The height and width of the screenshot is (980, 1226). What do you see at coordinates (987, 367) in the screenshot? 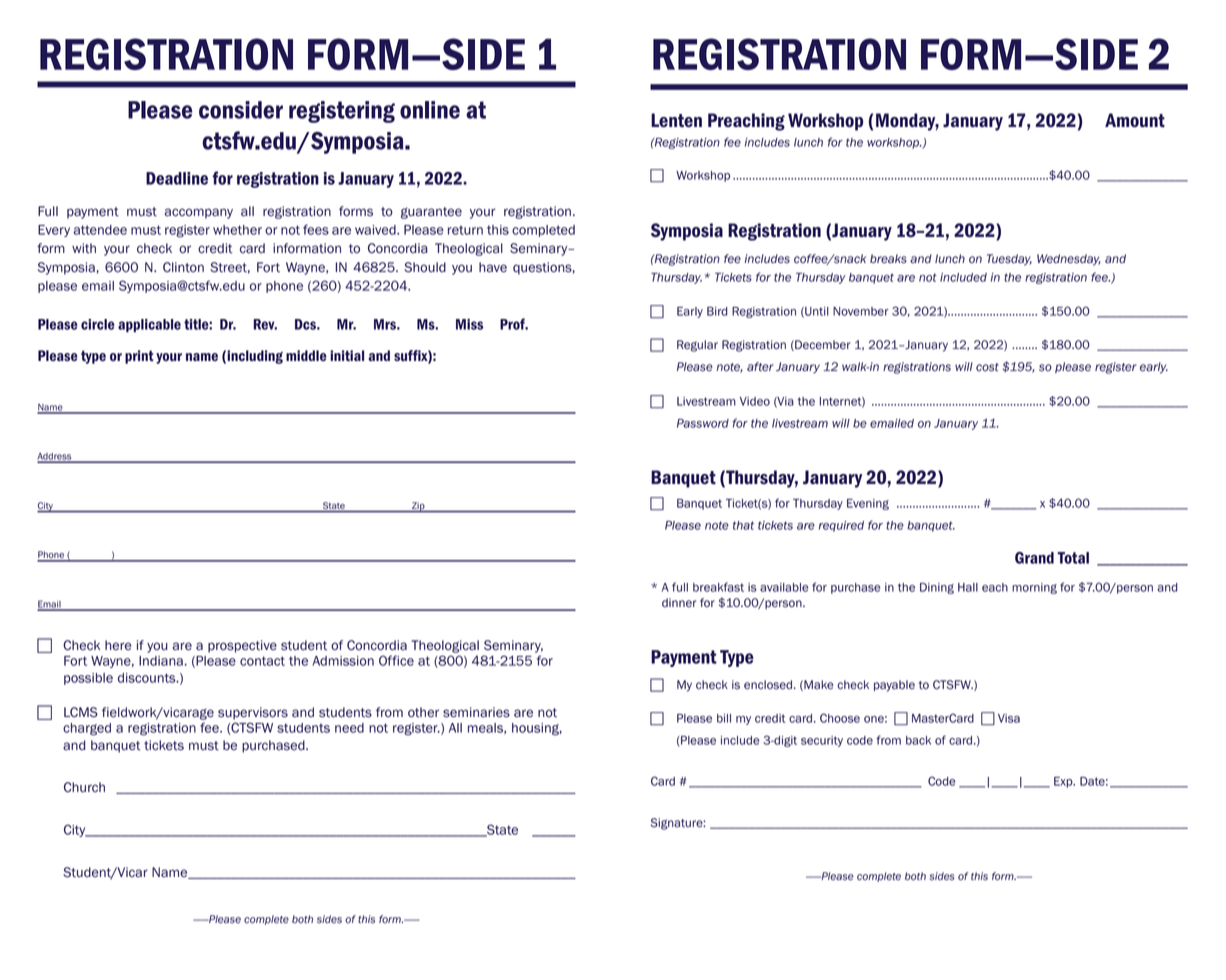
I see `cost` at bounding box center [987, 367].
